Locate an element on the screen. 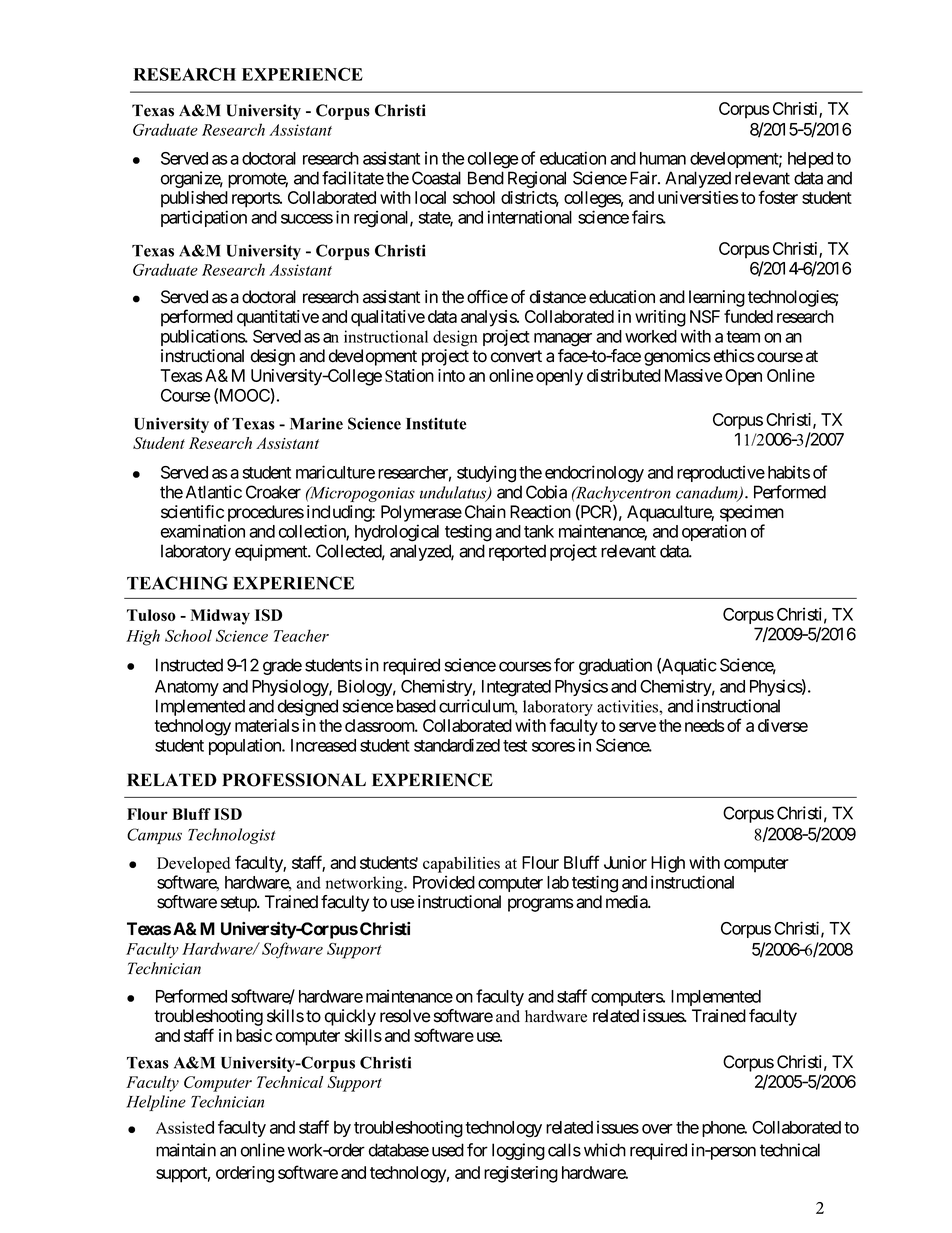  setup is located at coordinates (239, 904).
